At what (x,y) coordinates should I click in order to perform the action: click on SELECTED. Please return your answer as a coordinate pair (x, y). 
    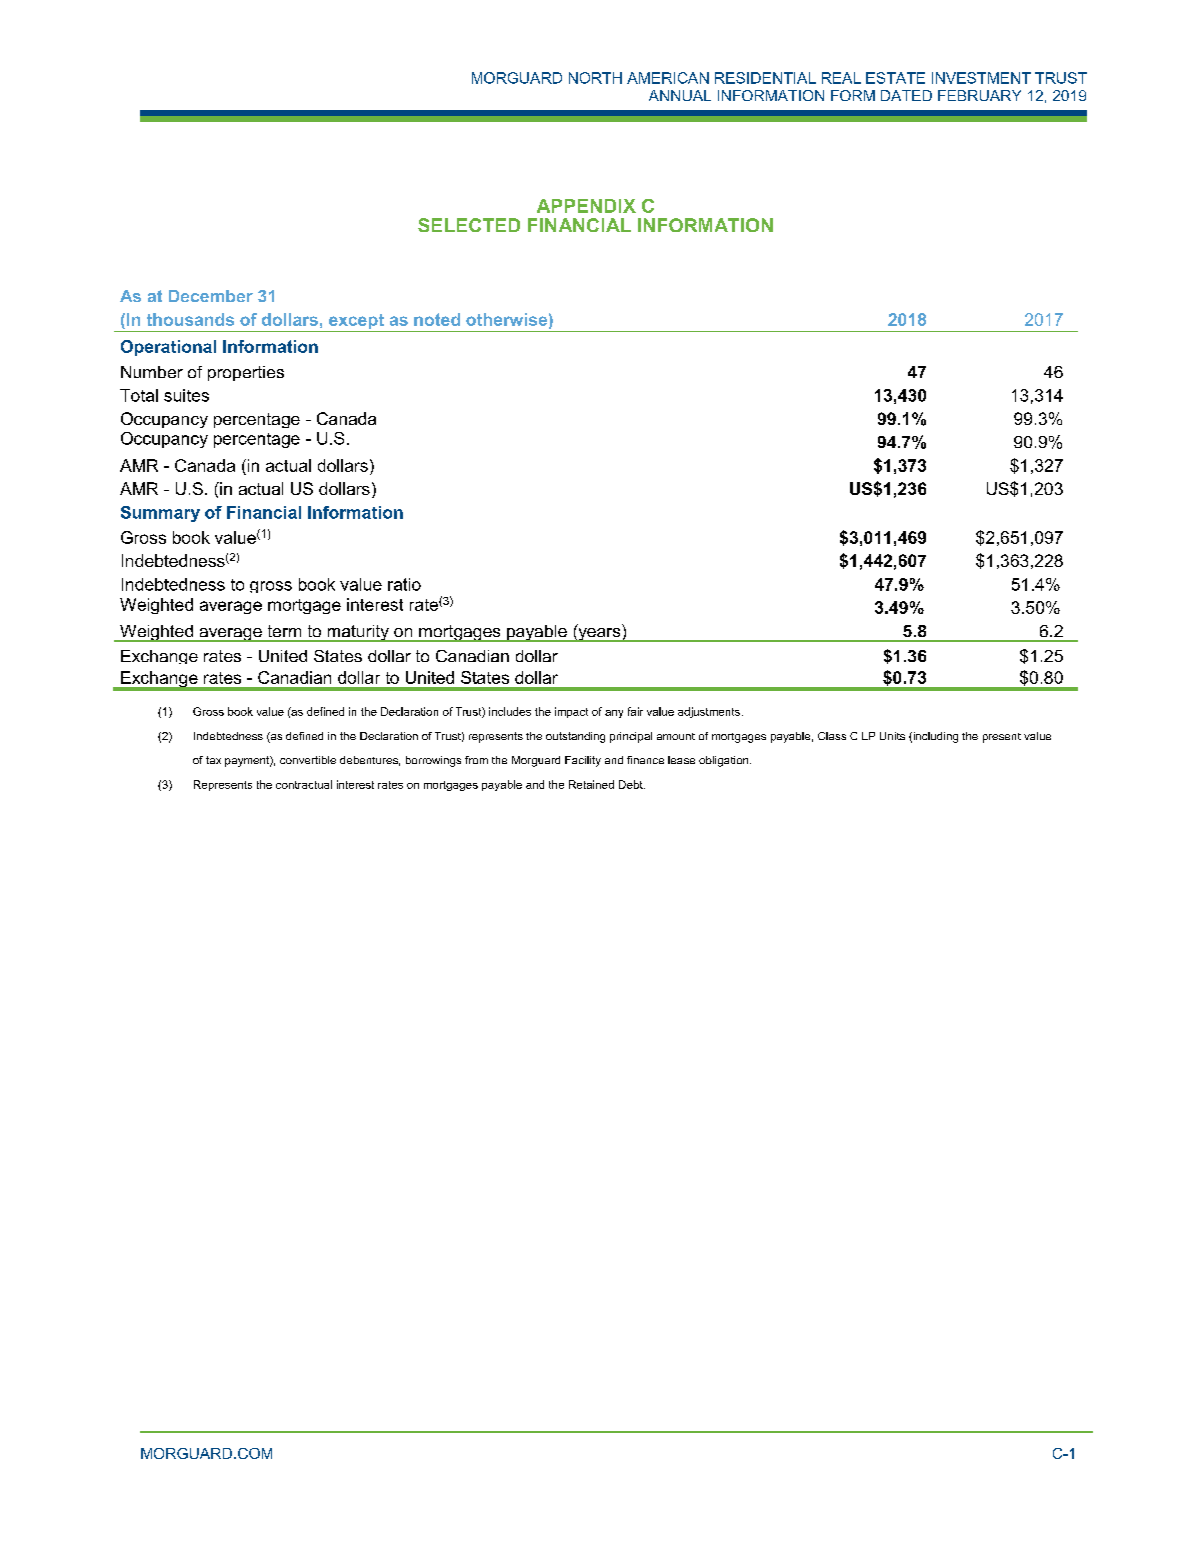
    Looking at the image, I should click on (469, 225).
